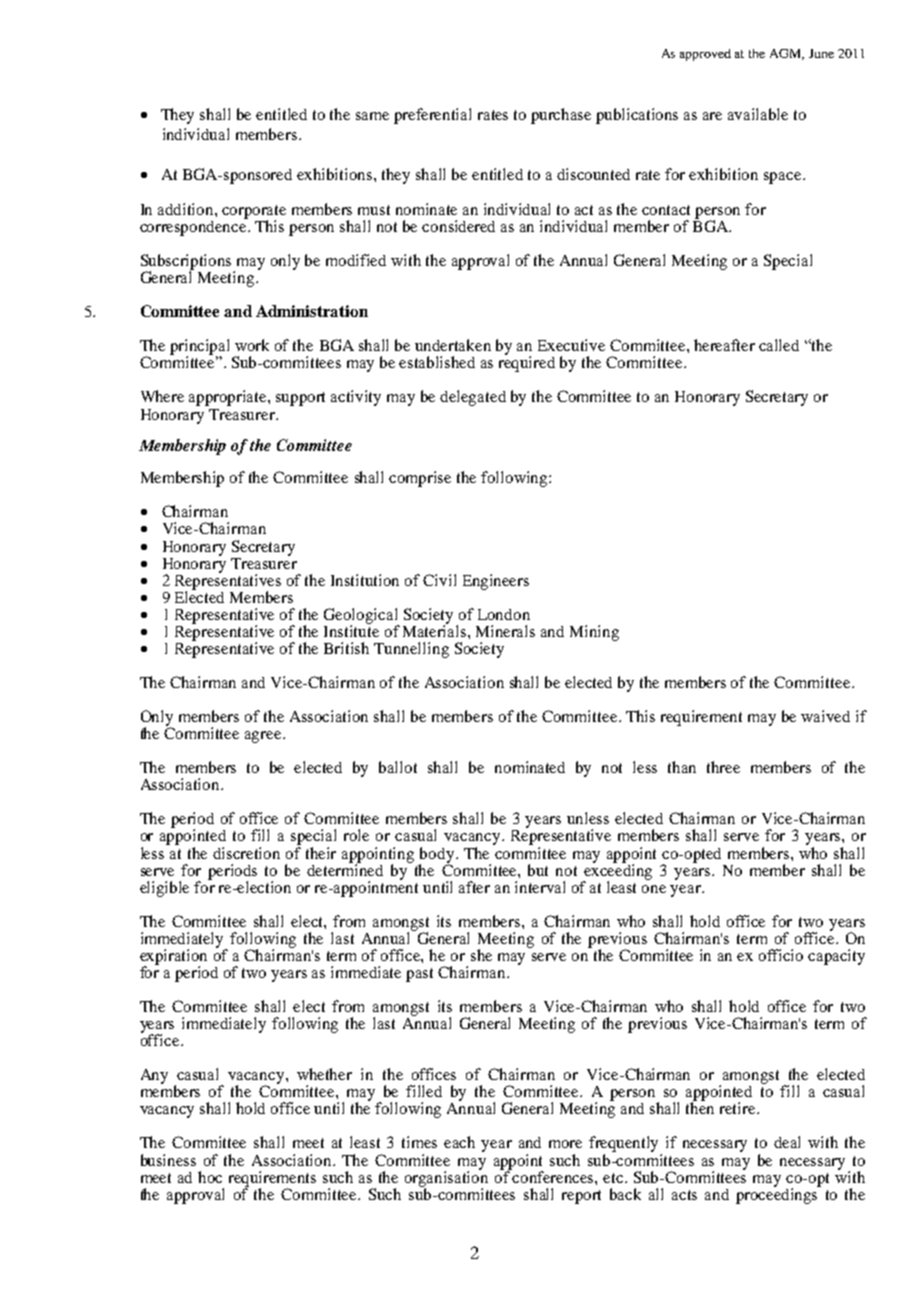  What do you see at coordinates (778, 1195) in the screenshot?
I see `proceedings` at bounding box center [778, 1195].
